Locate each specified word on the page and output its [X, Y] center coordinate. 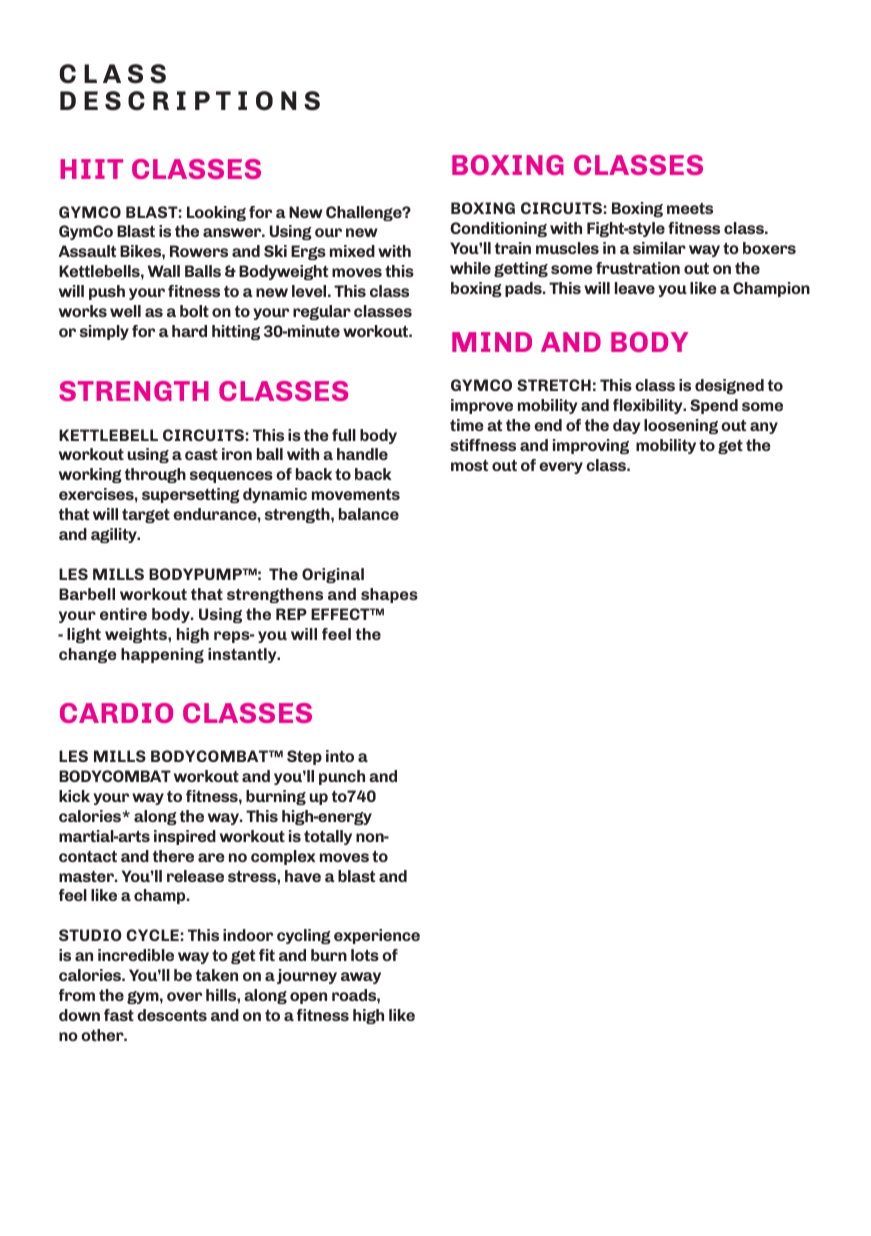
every [561, 468]
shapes [389, 595]
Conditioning [499, 229]
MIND [492, 342]
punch [342, 777]
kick [74, 796]
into [340, 756]
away [361, 978]
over [184, 996]
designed [729, 386]
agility [115, 535]
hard [189, 331]
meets [690, 208]
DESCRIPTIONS [190, 101]
